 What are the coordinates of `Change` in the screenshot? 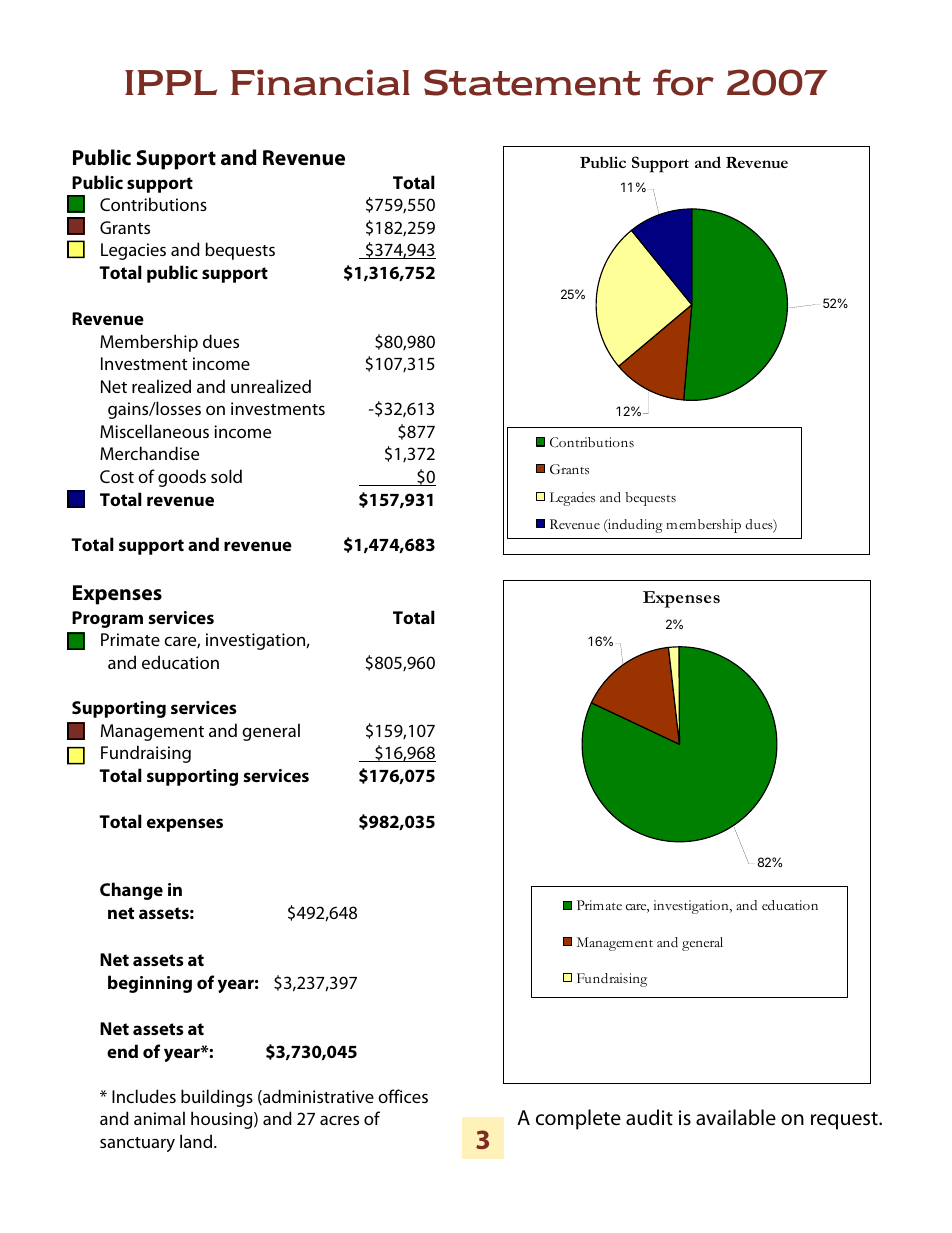 It's located at (131, 891).
